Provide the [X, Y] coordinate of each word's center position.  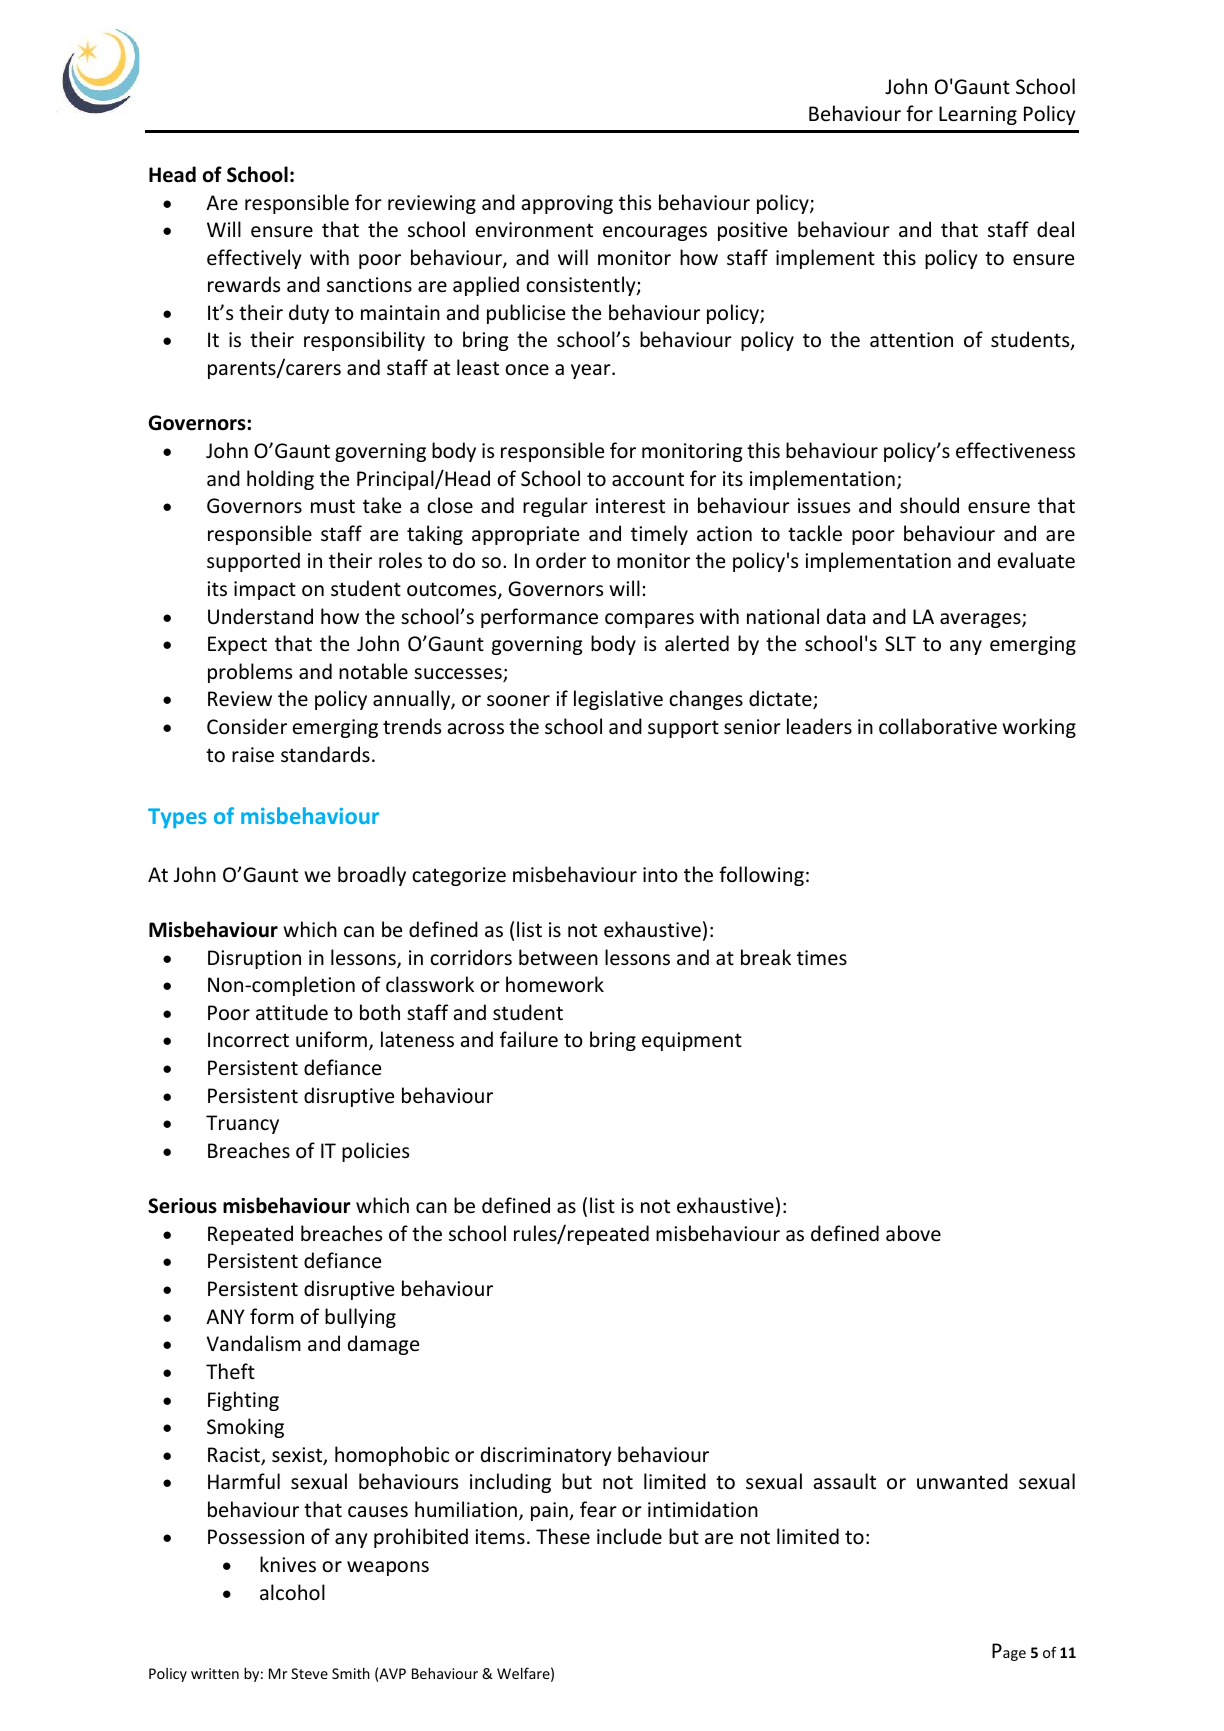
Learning [978, 115]
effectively [254, 259]
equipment [692, 1041]
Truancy [242, 1124]
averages [981, 620]
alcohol [292, 1592]
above [913, 1233]
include [629, 1536]
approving [567, 204]
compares [649, 620]
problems [250, 673]
